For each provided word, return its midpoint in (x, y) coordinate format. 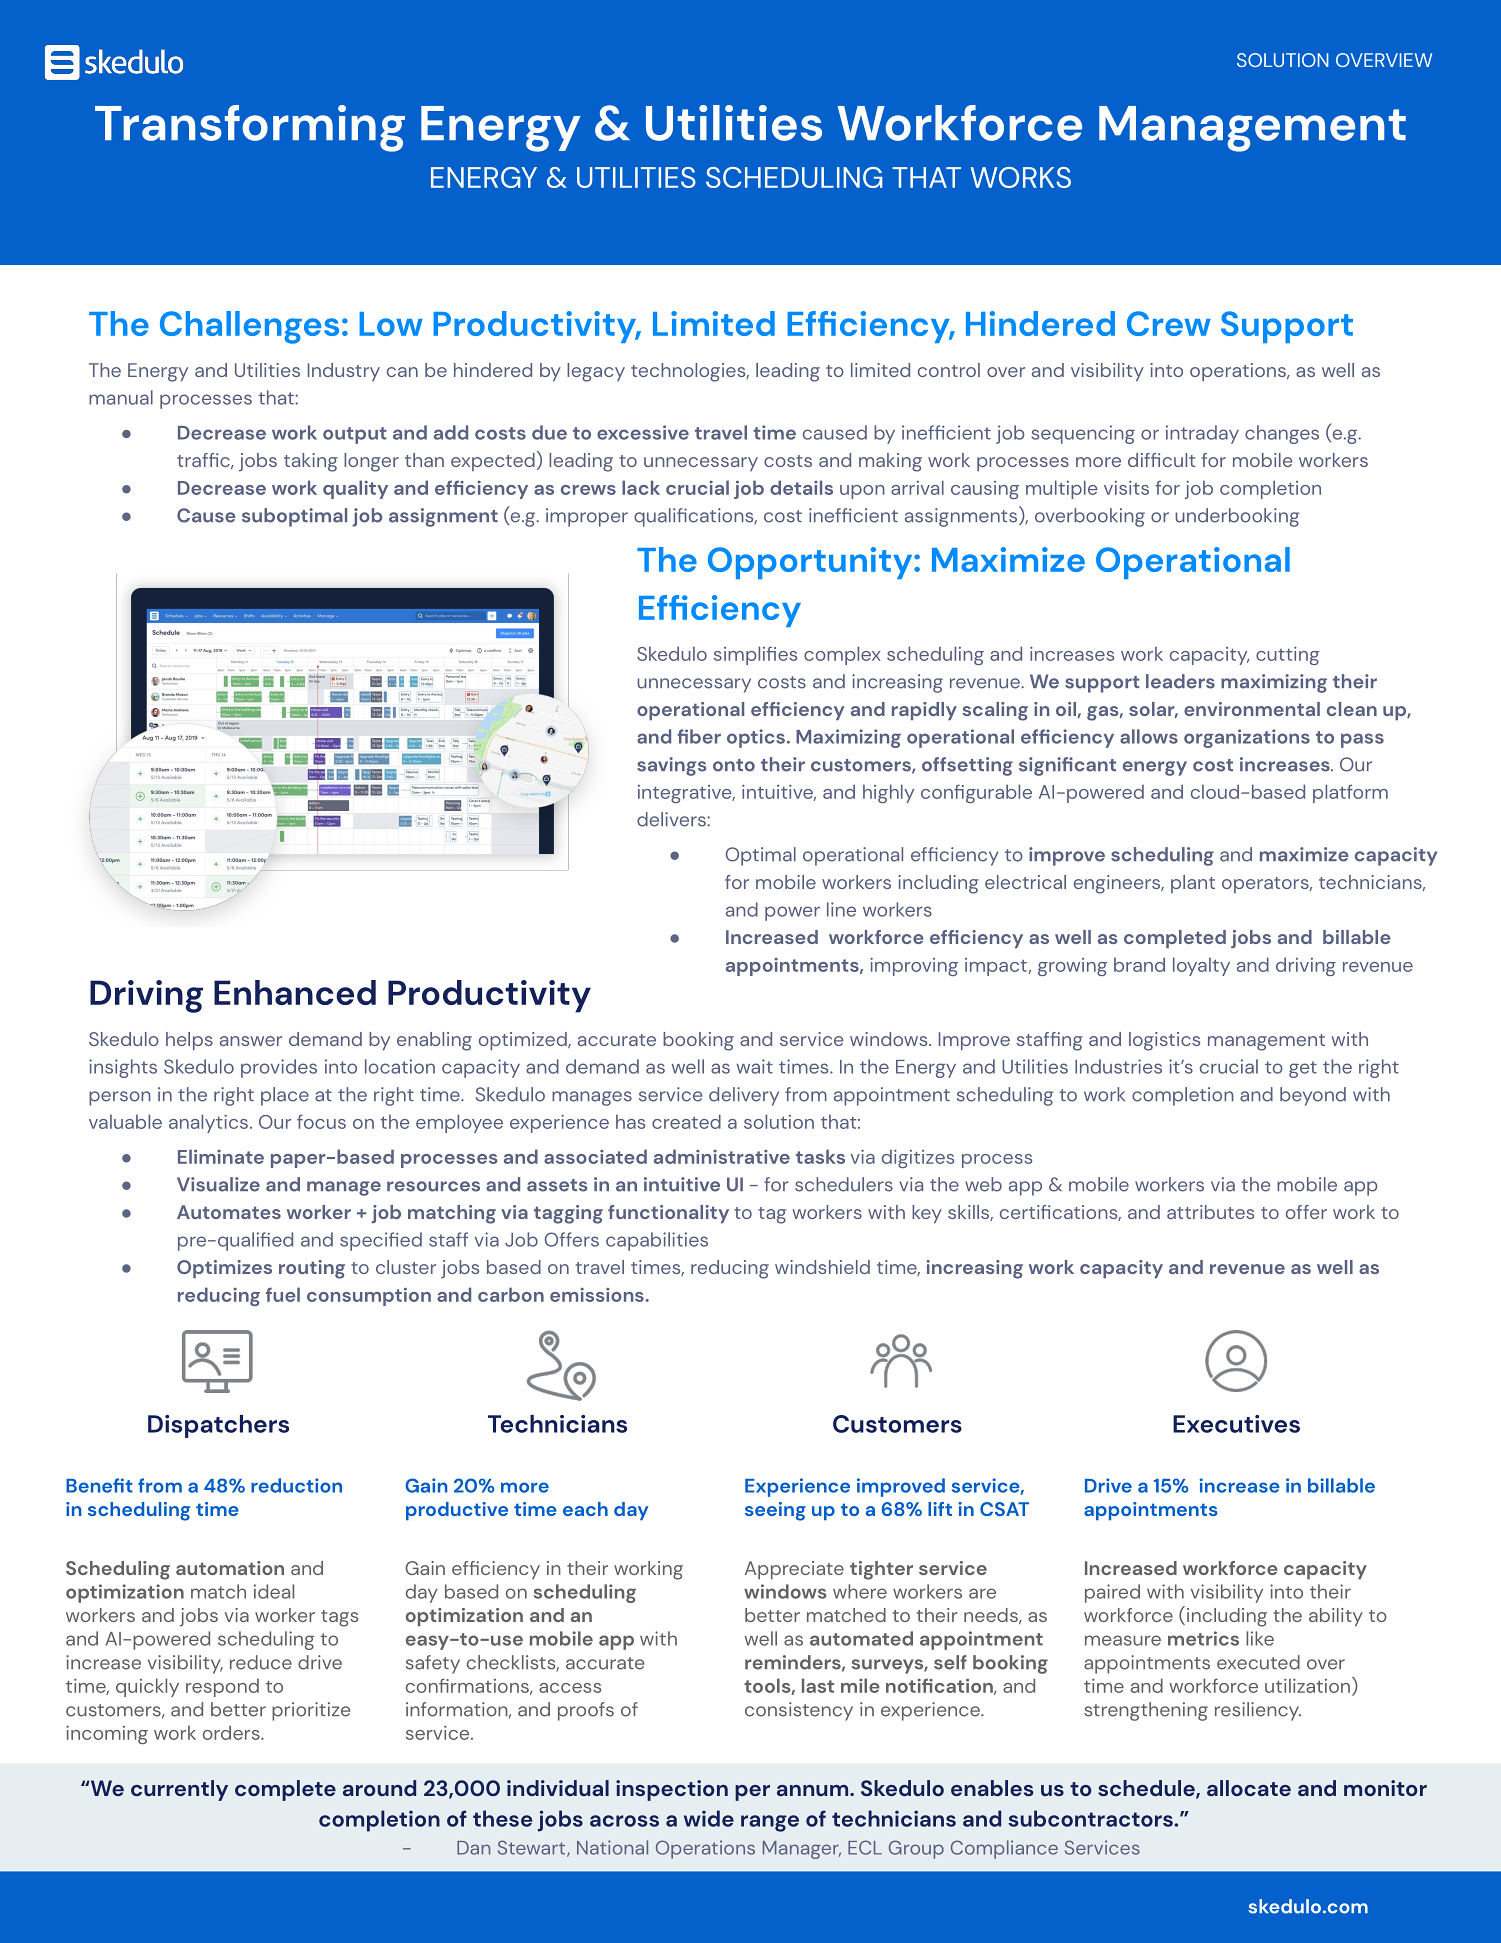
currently (179, 1790)
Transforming (250, 128)
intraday (1202, 434)
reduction (296, 1485)
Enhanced (295, 992)
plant (1193, 884)
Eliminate (221, 1156)
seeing (775, 1511)
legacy (596, 372)
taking (311, 462)
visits (1126, 488)
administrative (722, 1156)
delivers (672, 819)
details (801, 487)
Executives (1236, 1424)
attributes (1210, 1212)
